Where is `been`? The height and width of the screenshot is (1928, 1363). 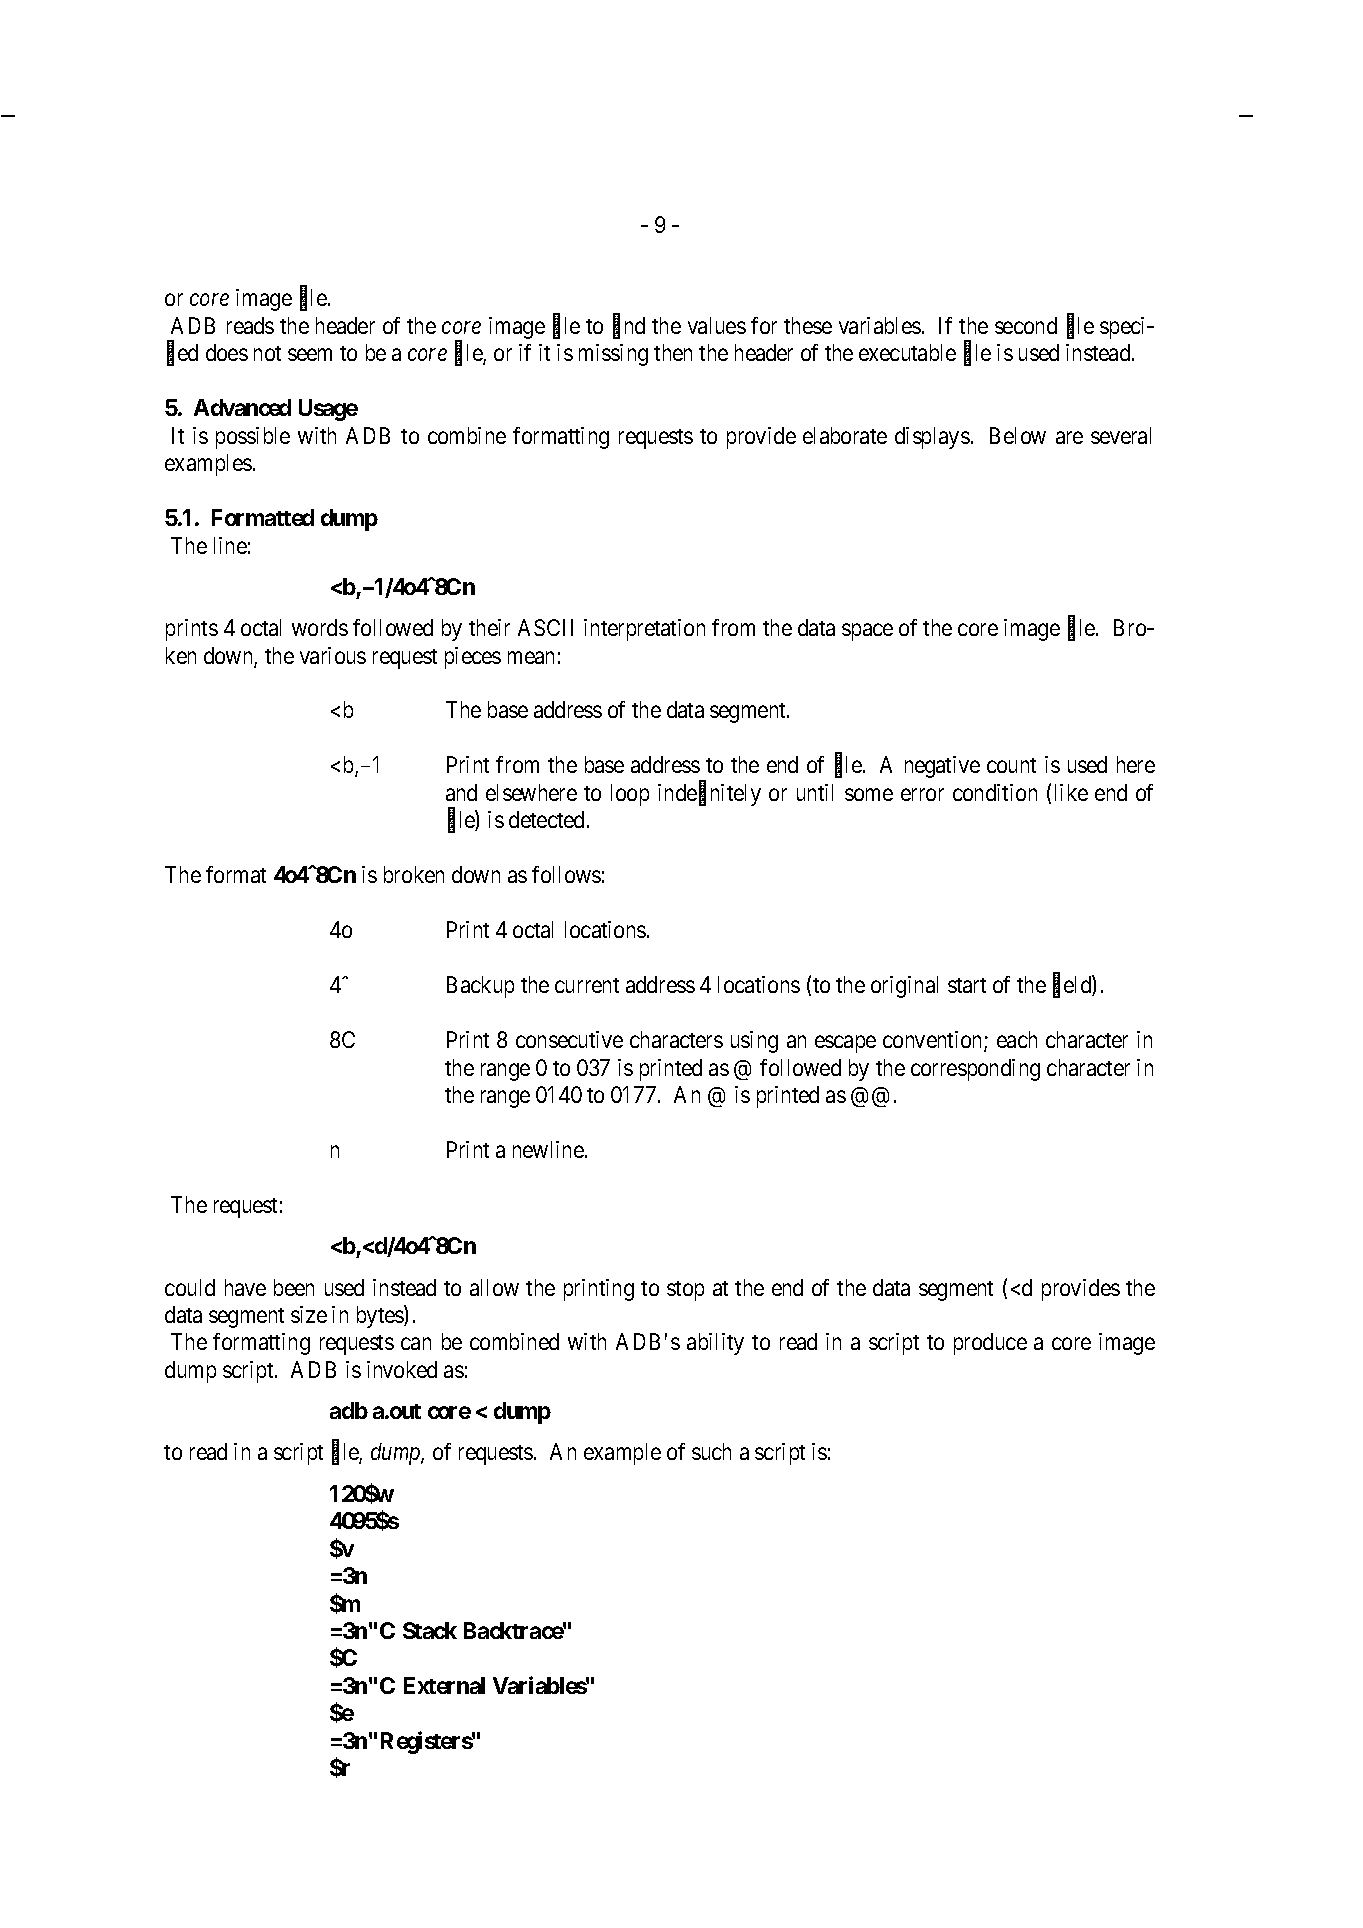
been is located at coordinates (294, 1287).
